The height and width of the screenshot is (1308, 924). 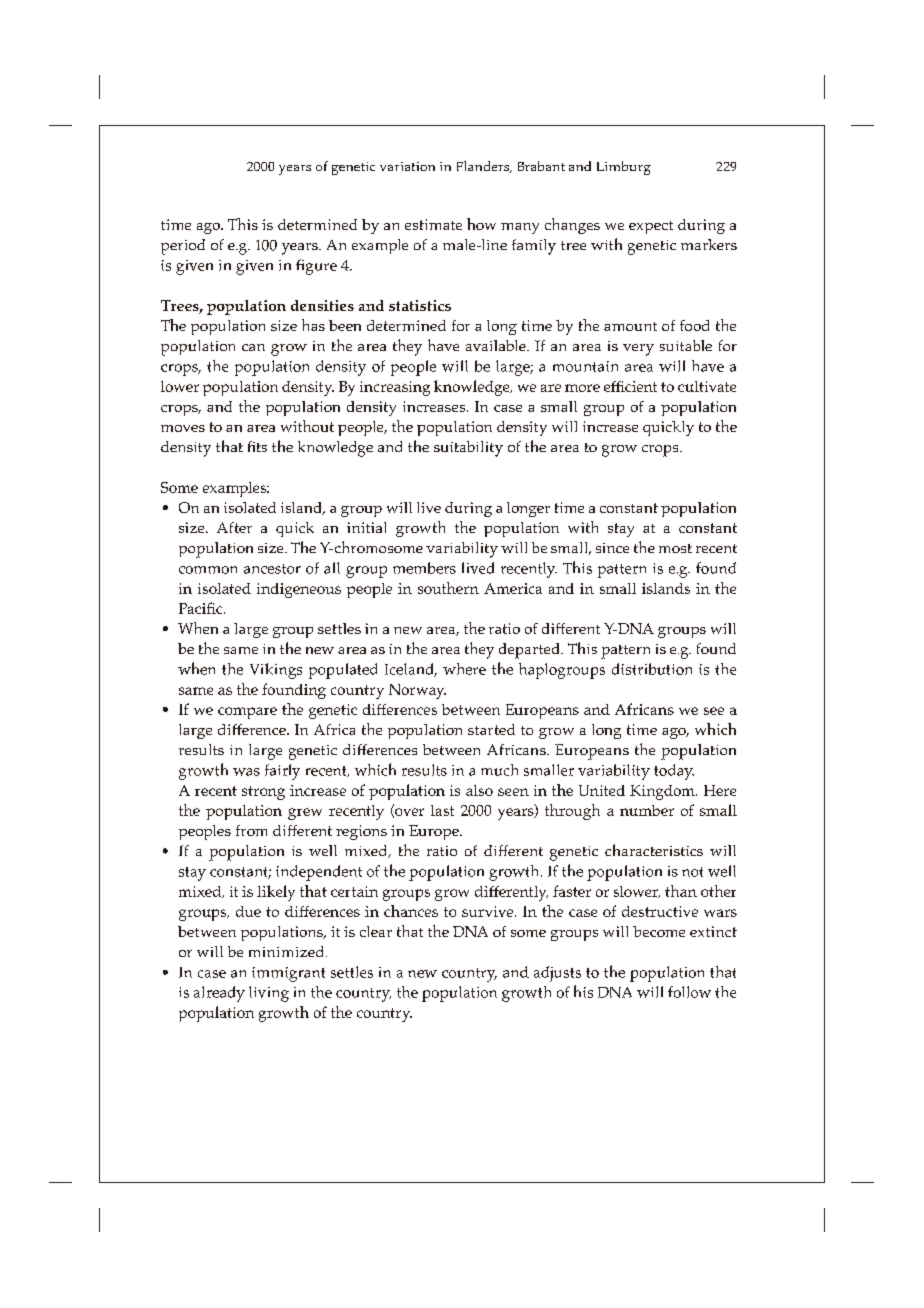 What do you see at coordinates (183, 428) in the screenshot?
I see `moves` at bounding box center [183, 428].
